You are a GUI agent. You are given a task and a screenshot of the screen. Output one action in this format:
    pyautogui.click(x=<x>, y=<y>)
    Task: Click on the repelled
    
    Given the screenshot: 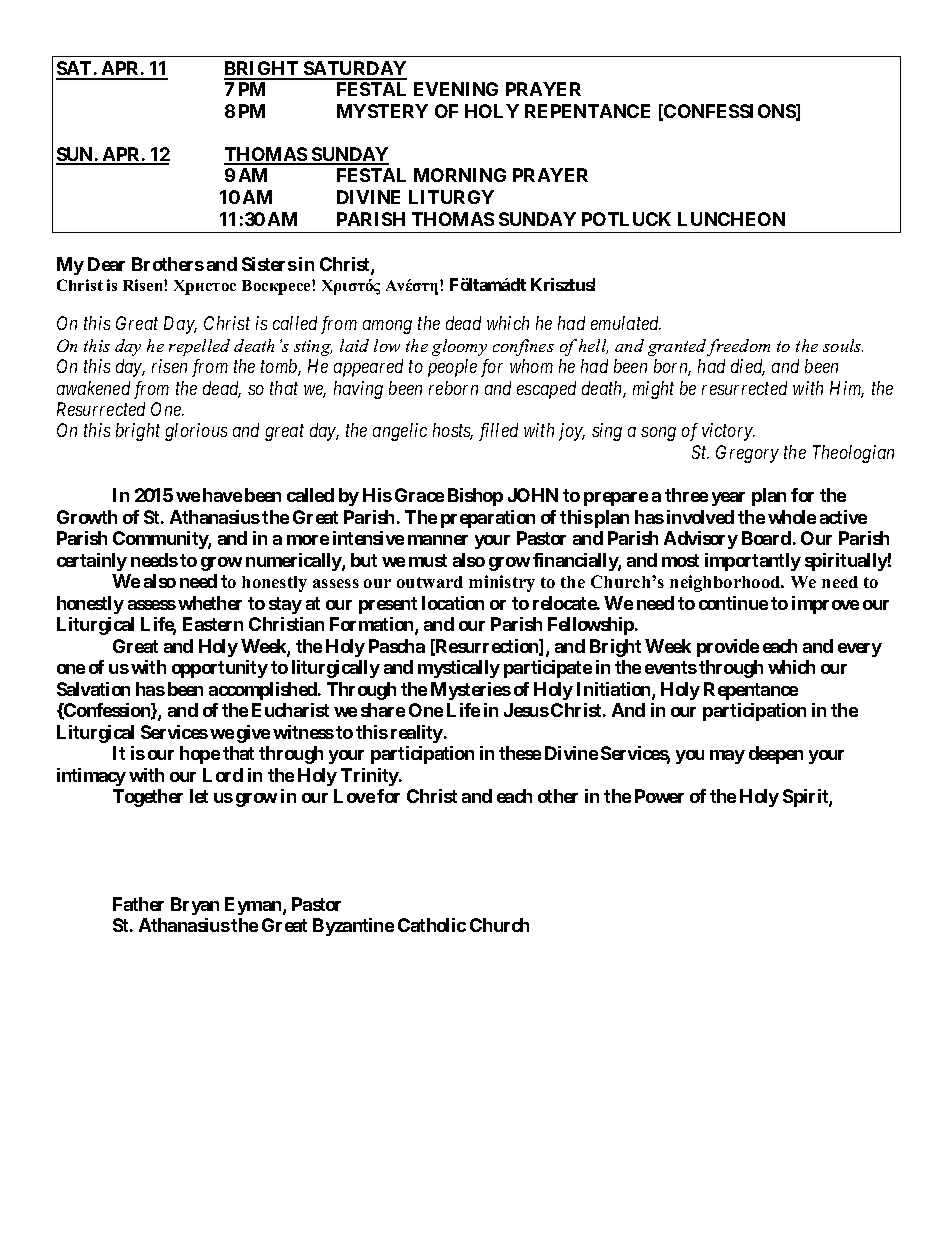 What is the action you would take?
    pyautogui.click(x=199, y=347)
